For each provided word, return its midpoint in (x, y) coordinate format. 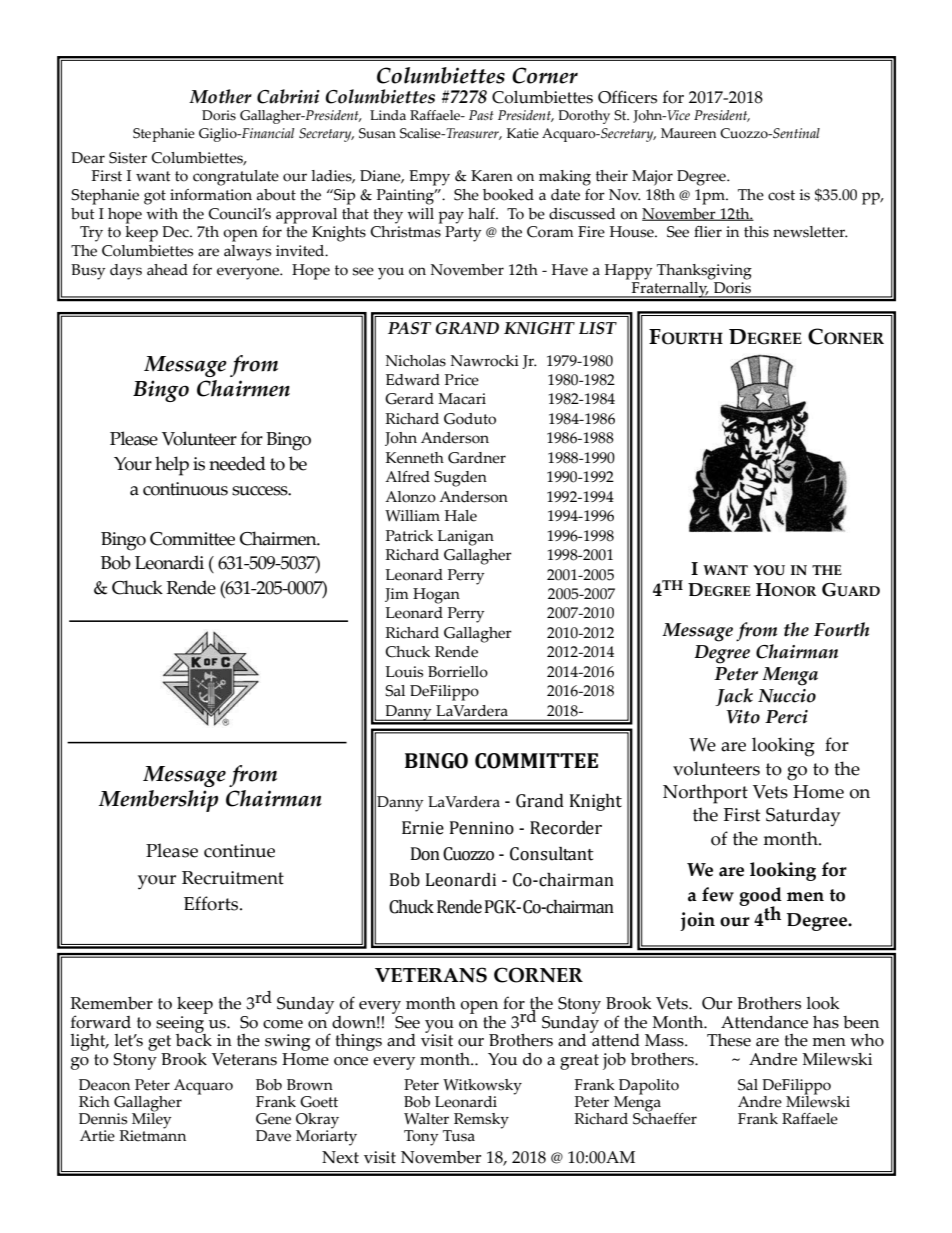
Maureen (688, 133)
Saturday (803, 817)
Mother (220, 96)
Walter (426, 1119)
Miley (151, 1120)
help (172, 466)
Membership (158, 801)
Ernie (423, 828)
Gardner (477, 458)
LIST (598, 328)
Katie (523, 133)
